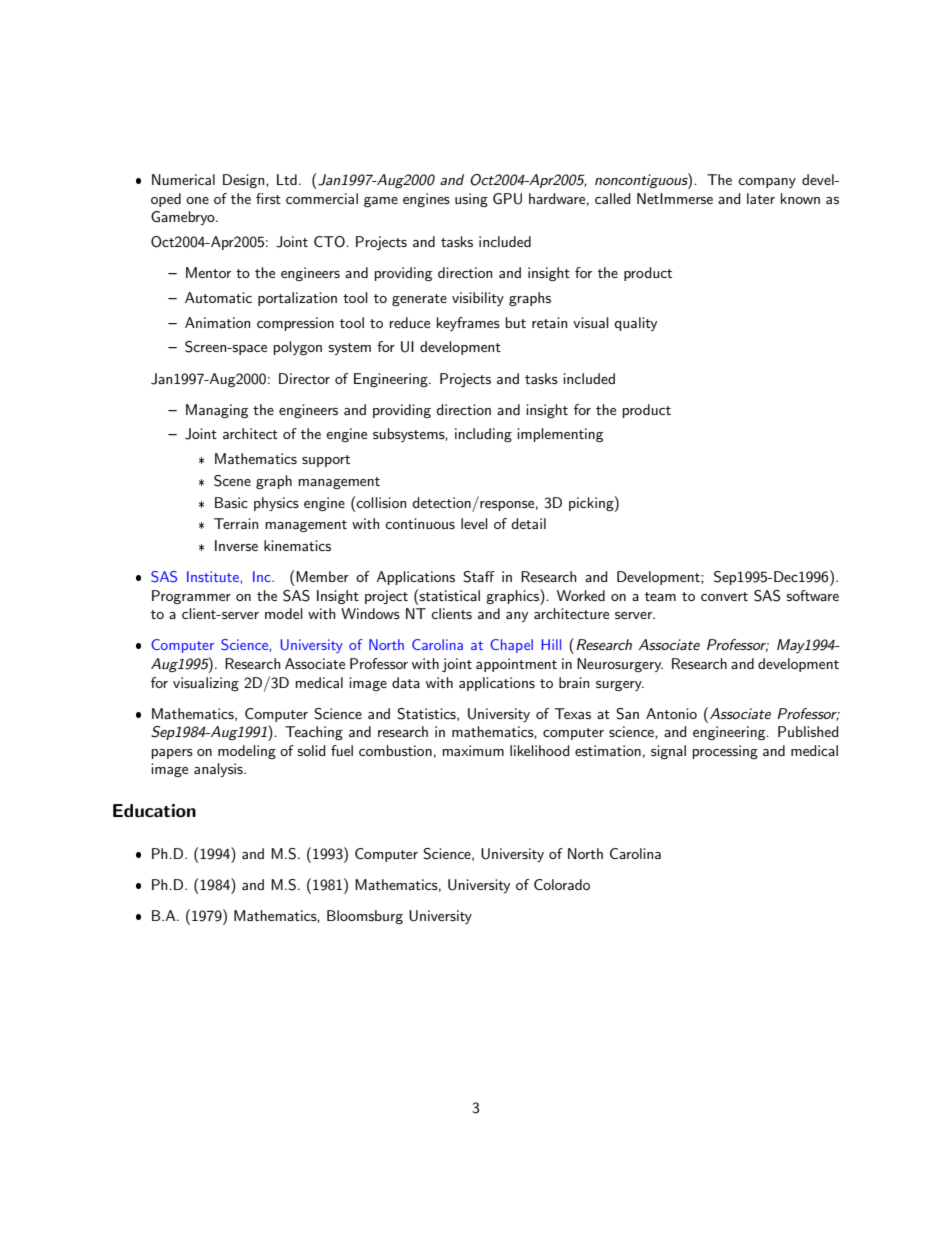 The image size is (952, 1233). Describe the element at coordinates (761, 198) in the screenshot. I see `later` at that location.
